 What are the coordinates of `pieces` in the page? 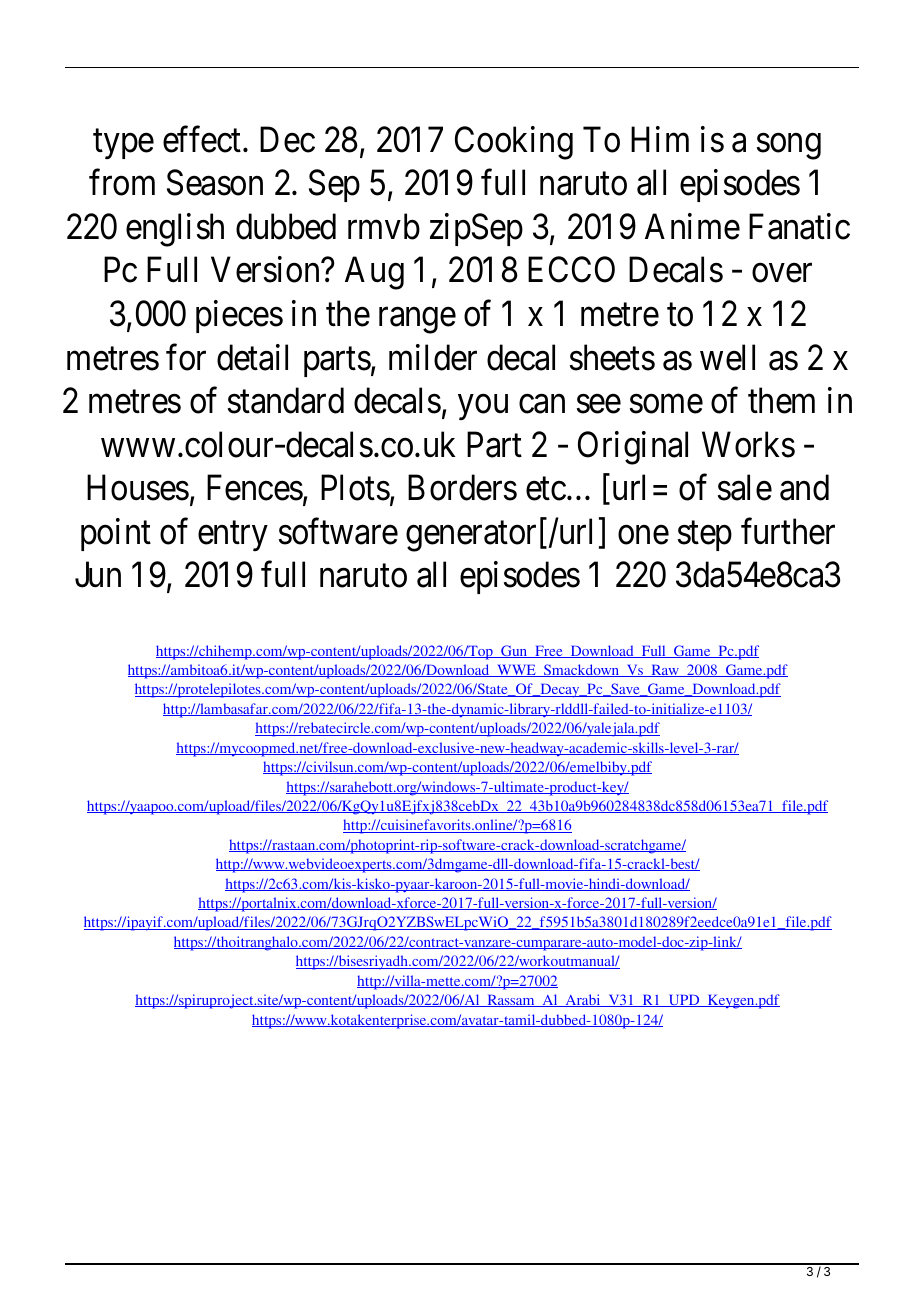 It's located at (239, 316).
